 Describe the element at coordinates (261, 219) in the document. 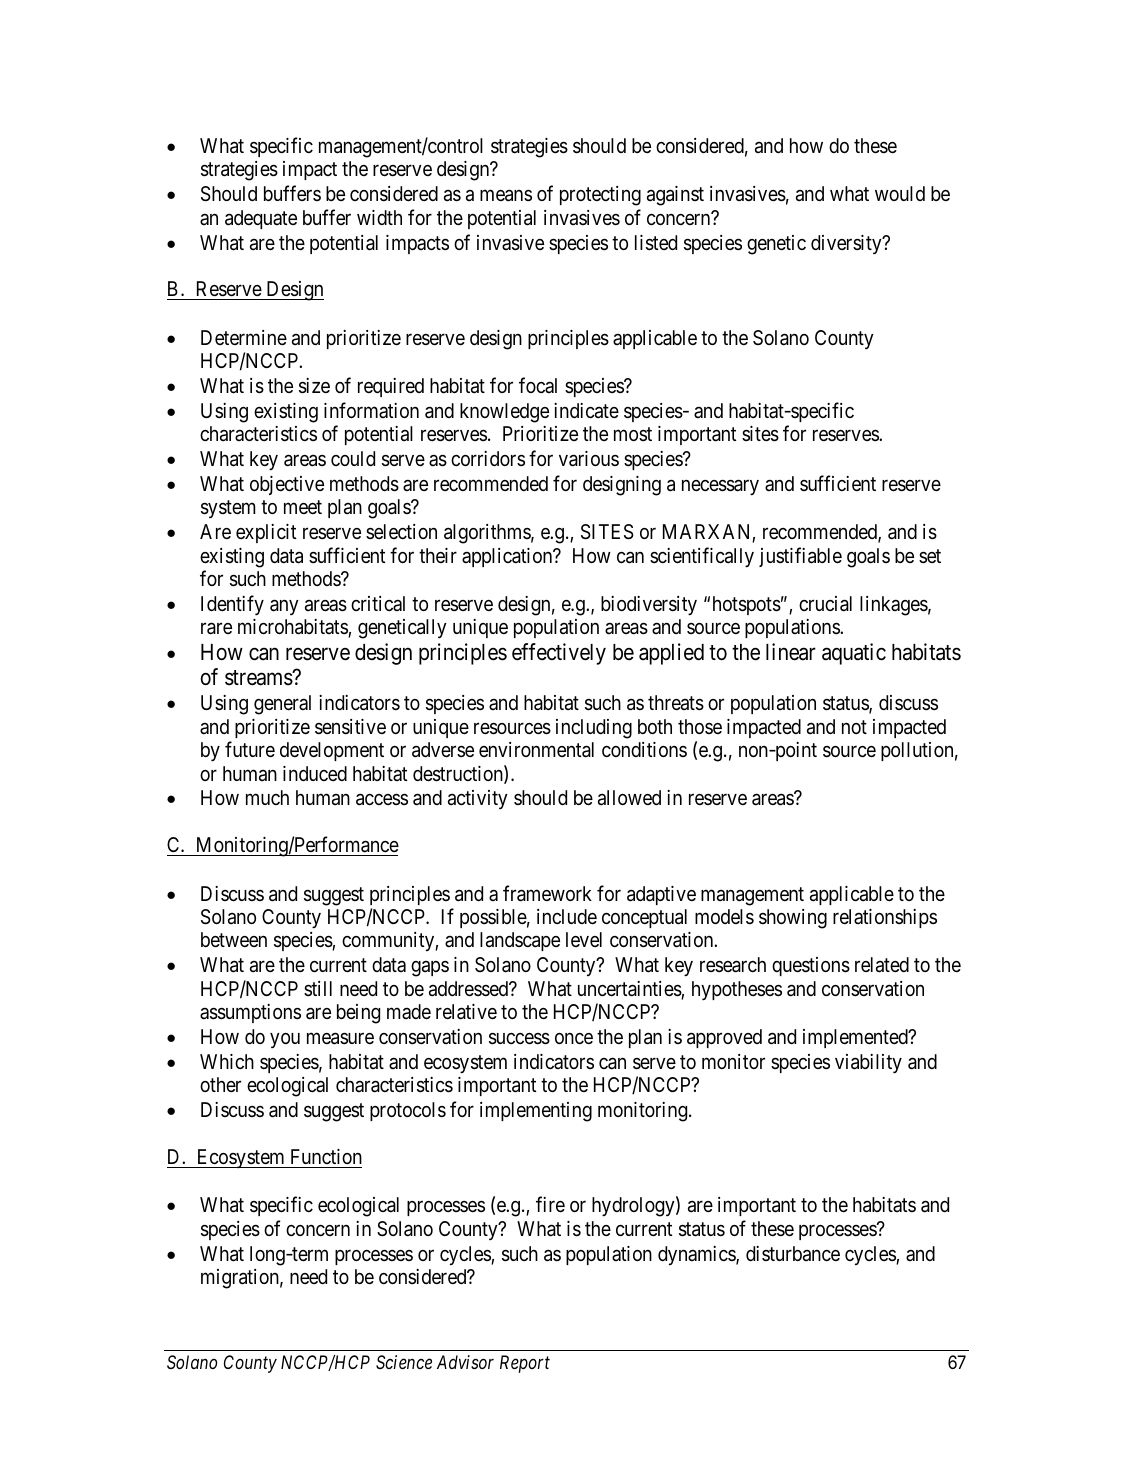

I see `adequate` at that location.
